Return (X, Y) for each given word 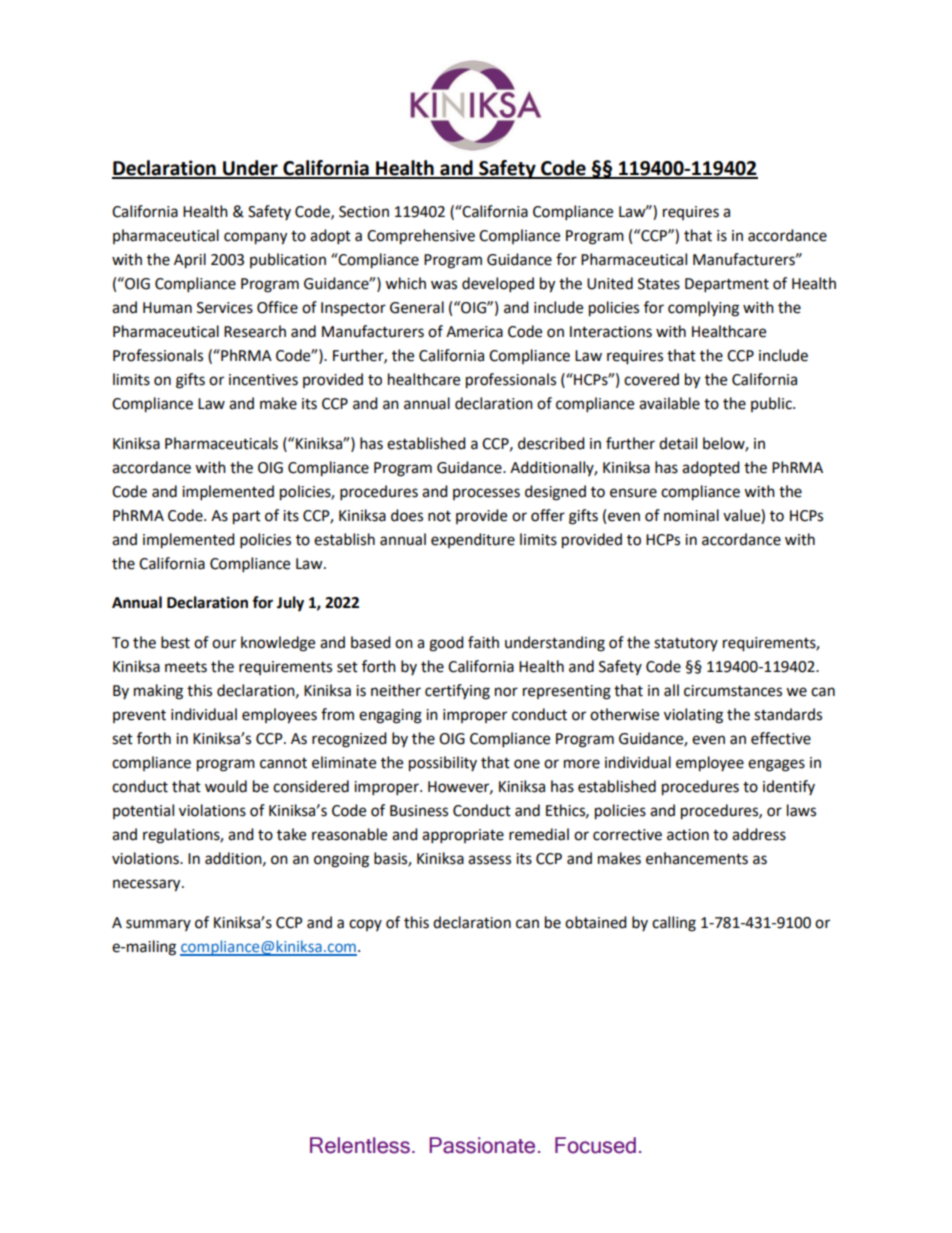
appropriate (463, 836)
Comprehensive (421, 237)
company (255, 238)
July (290, 604)
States (659, 284)
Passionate (482, 1145)
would (226, 786)
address (759, 834)
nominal (691, 515)
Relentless (360, 1145)
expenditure (473, 540)
